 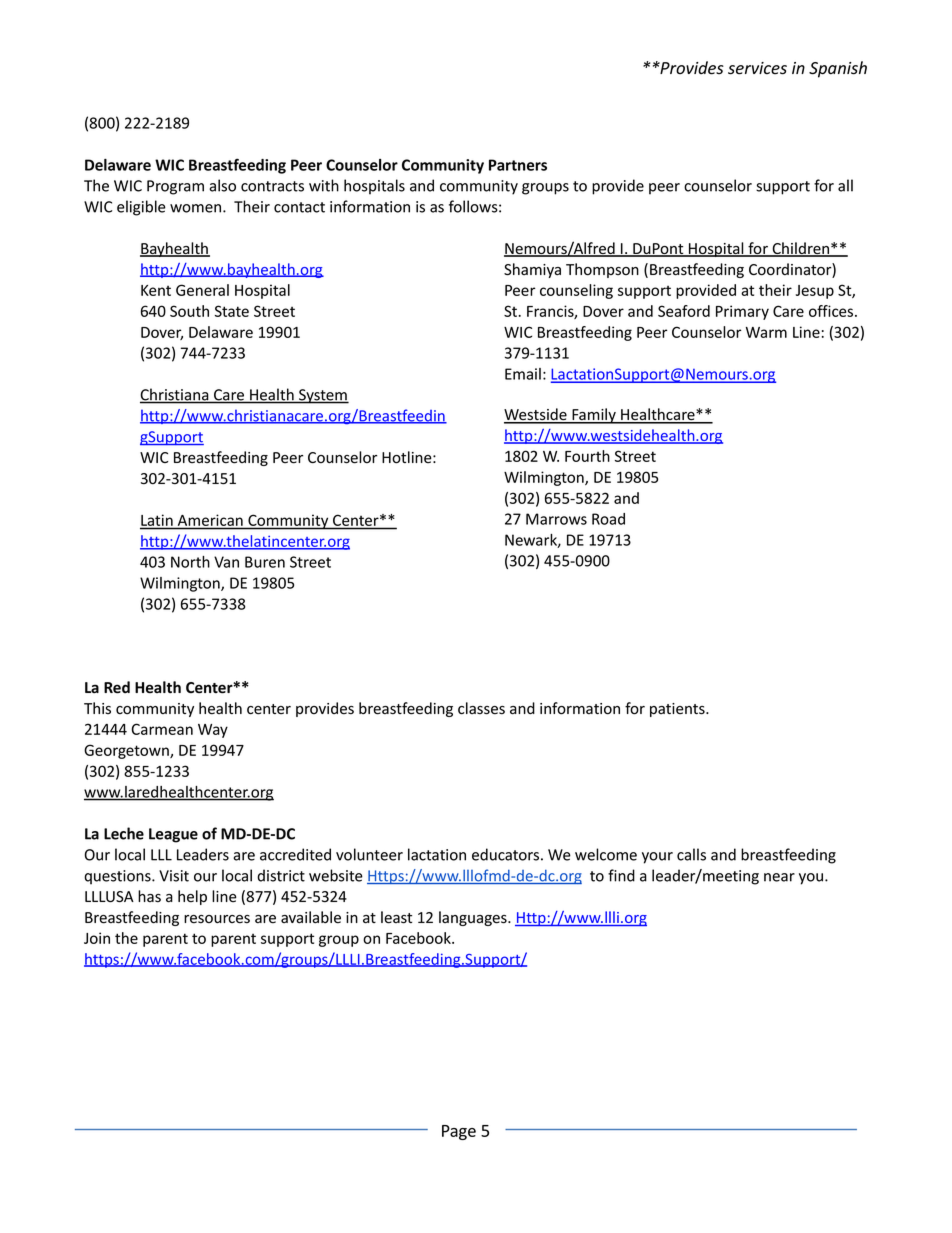 I want to click on classes, so click(x=481, y=708).
